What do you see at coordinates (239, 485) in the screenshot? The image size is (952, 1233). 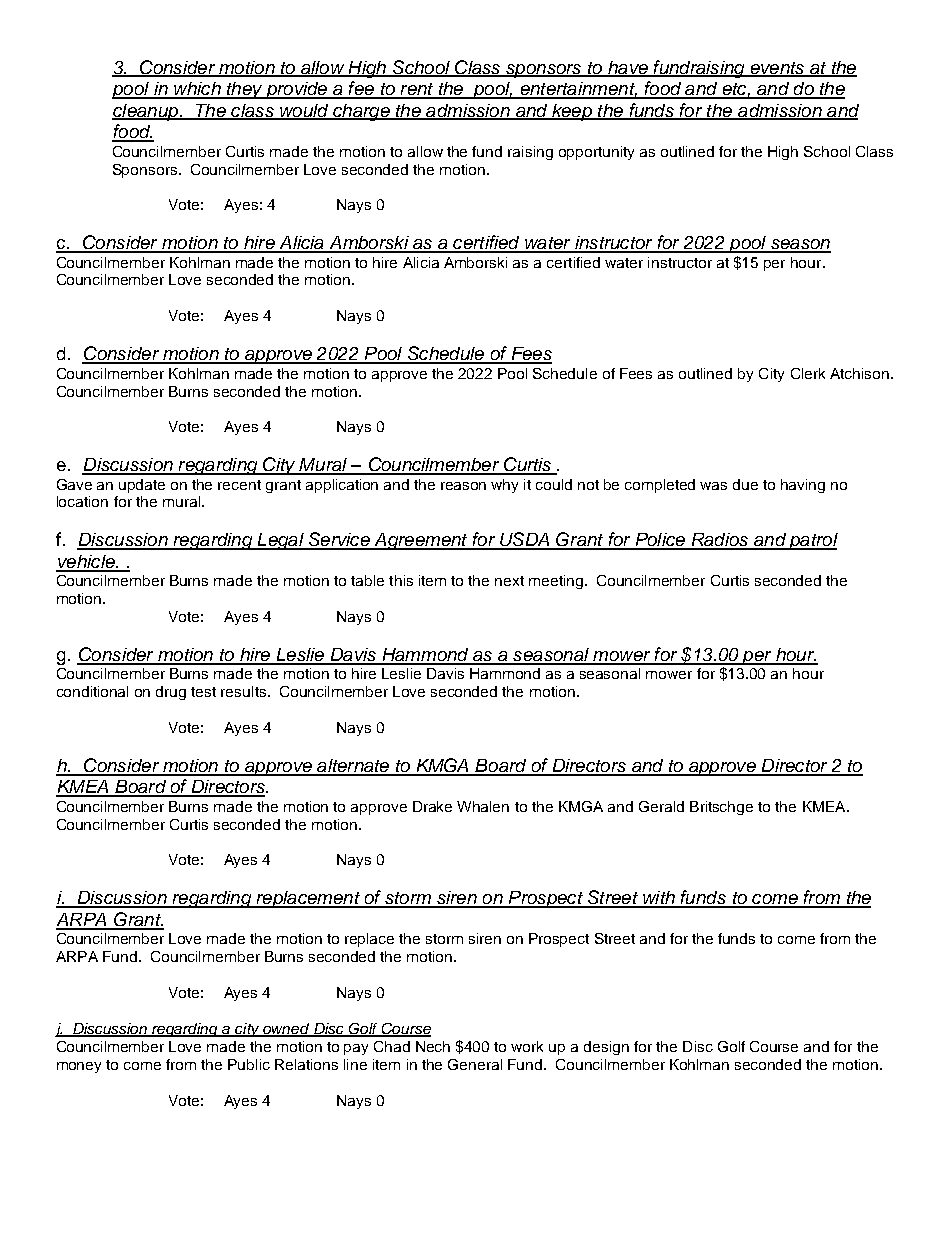 I see `recent` at bounding box center [239, 485].
